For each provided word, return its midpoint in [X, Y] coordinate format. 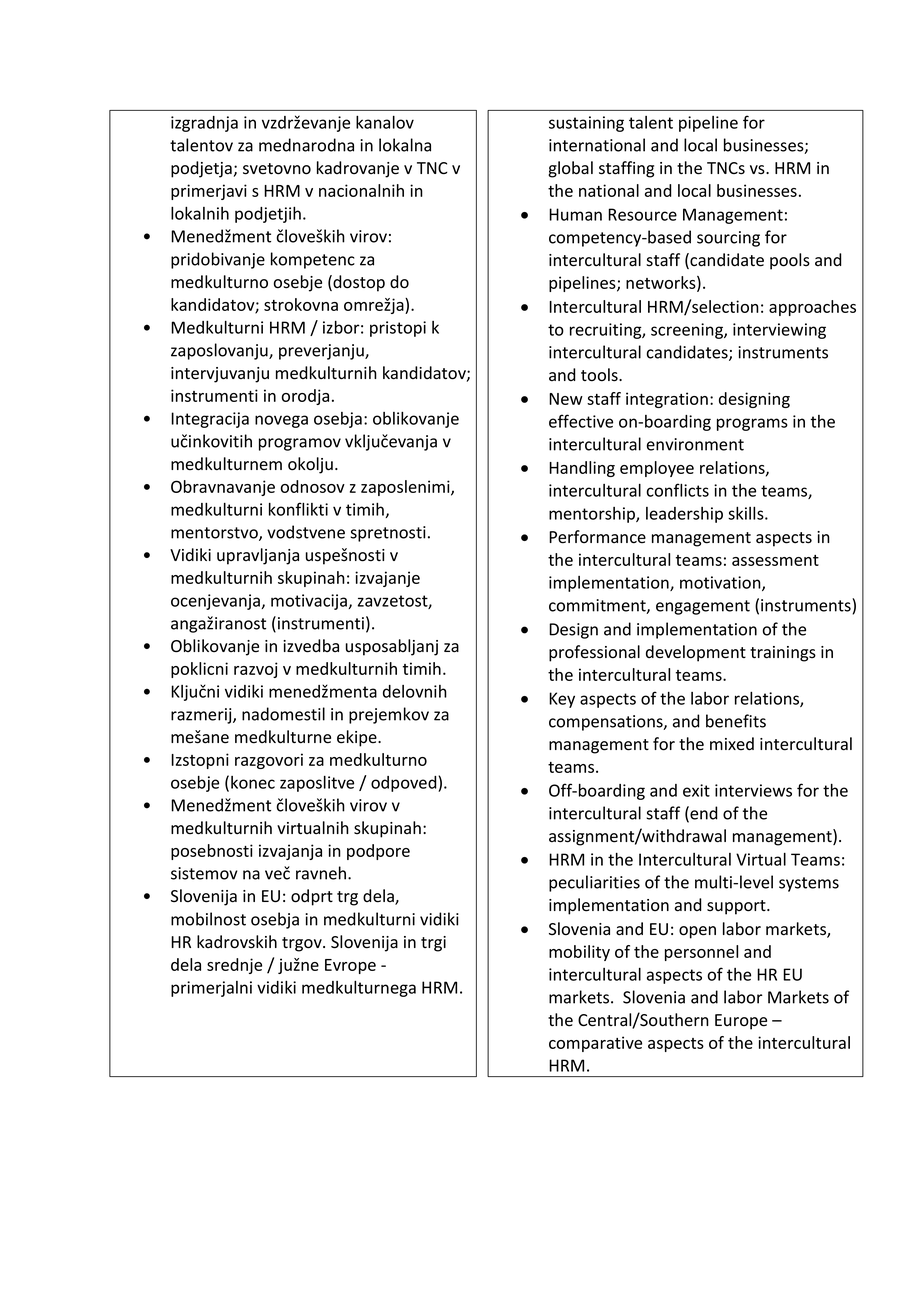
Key [562, 700]
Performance [597, 537]
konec [253, 782]
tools [600, 375]
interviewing [779, 331]
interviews [753, 790]
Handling [582, 469]
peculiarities [594, 883]
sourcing [728, 239]
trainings [783, 654]
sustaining [586, 124]
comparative [595, 1044]
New [566, 399]
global [570, 169]
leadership [684, 515]
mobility [579, 953]
